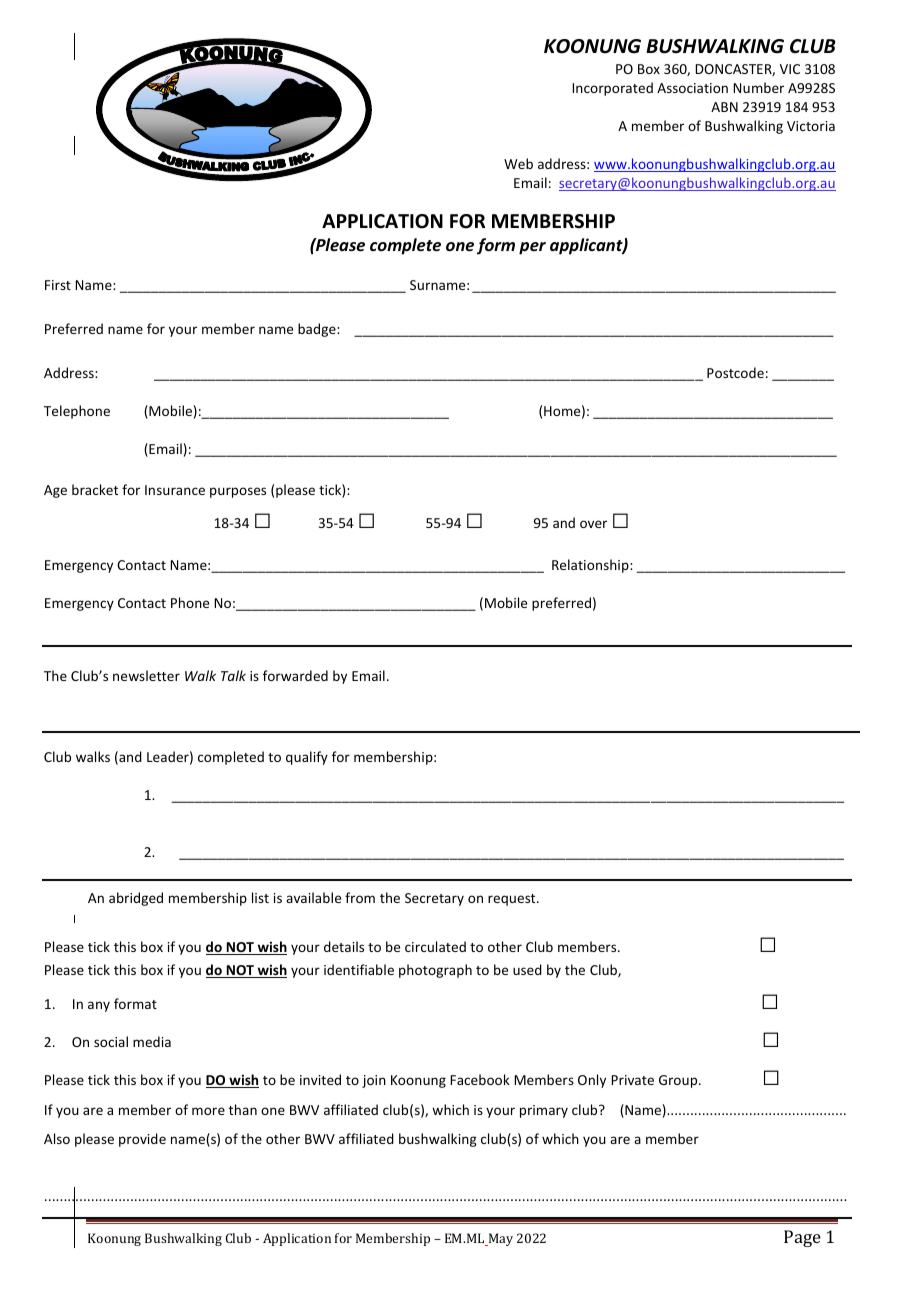 This screenshot has height=1308, width=924. Describe the element at coordinates (513, 900) in the screenshot. I see `request` at that location.
